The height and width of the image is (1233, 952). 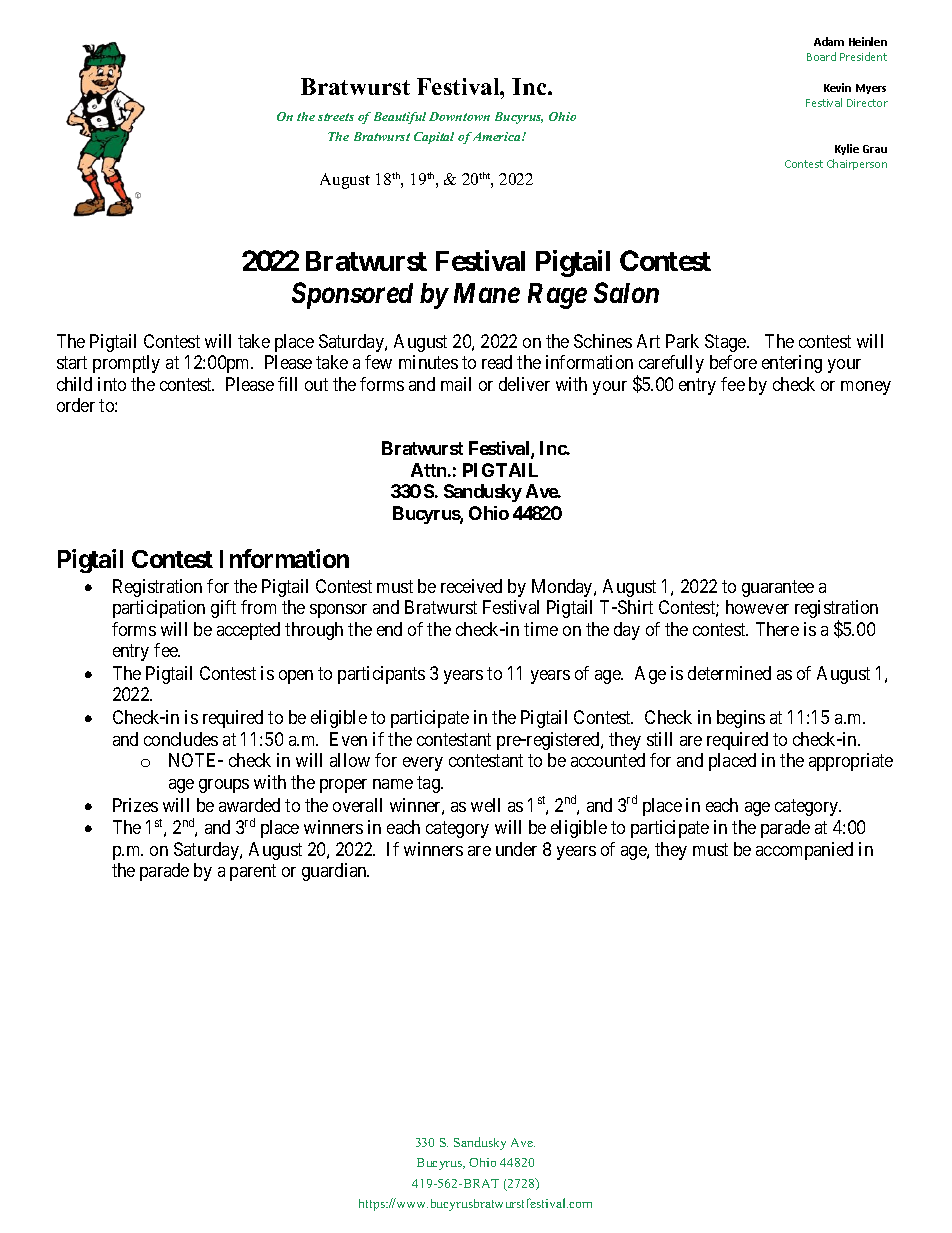 What do you see at coordinates (821, 56) in the image?
I see `Board` at bounding box center [821, 56].
